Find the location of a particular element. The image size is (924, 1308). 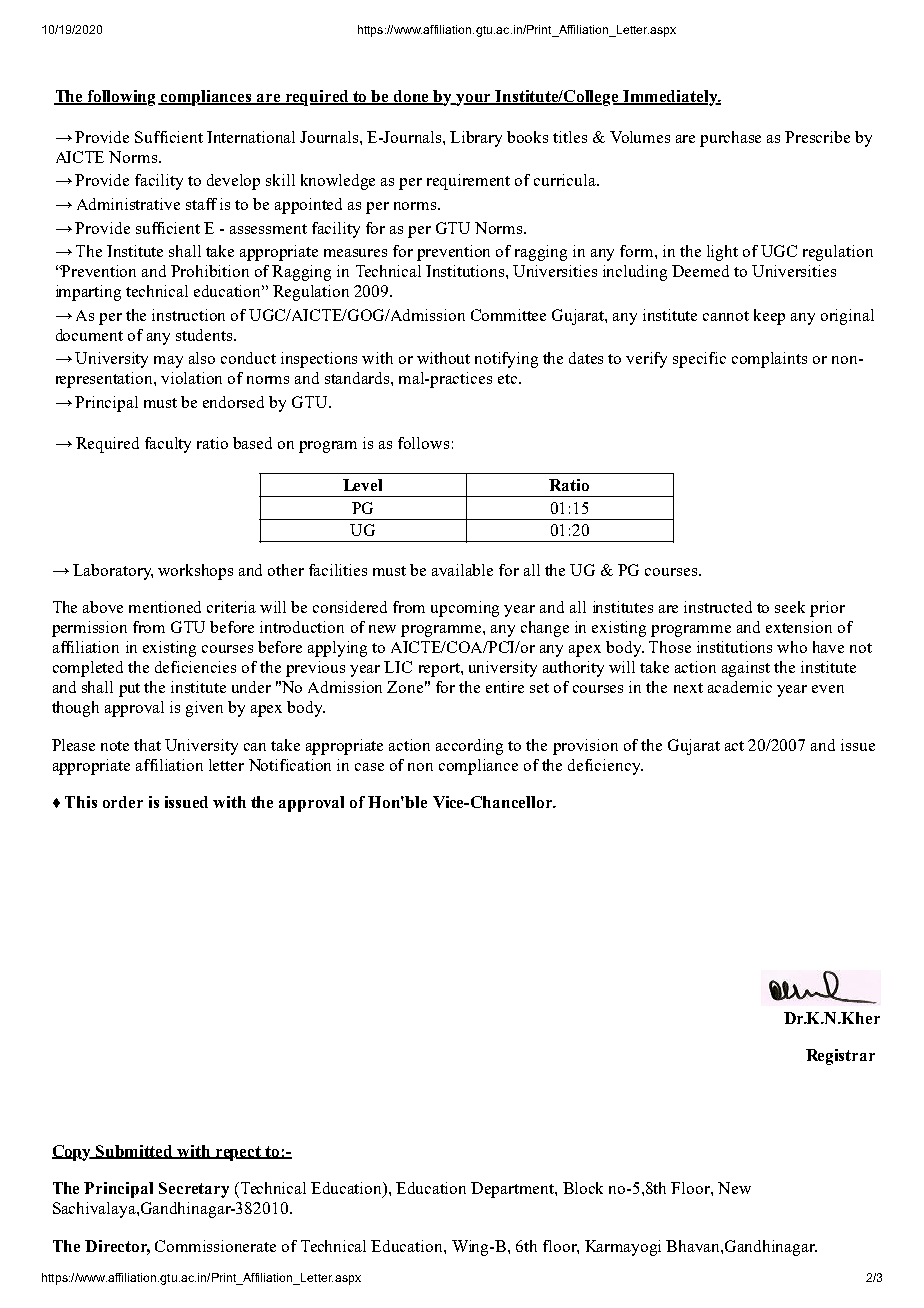

Submitted is located at coordinates (135, 1152).
